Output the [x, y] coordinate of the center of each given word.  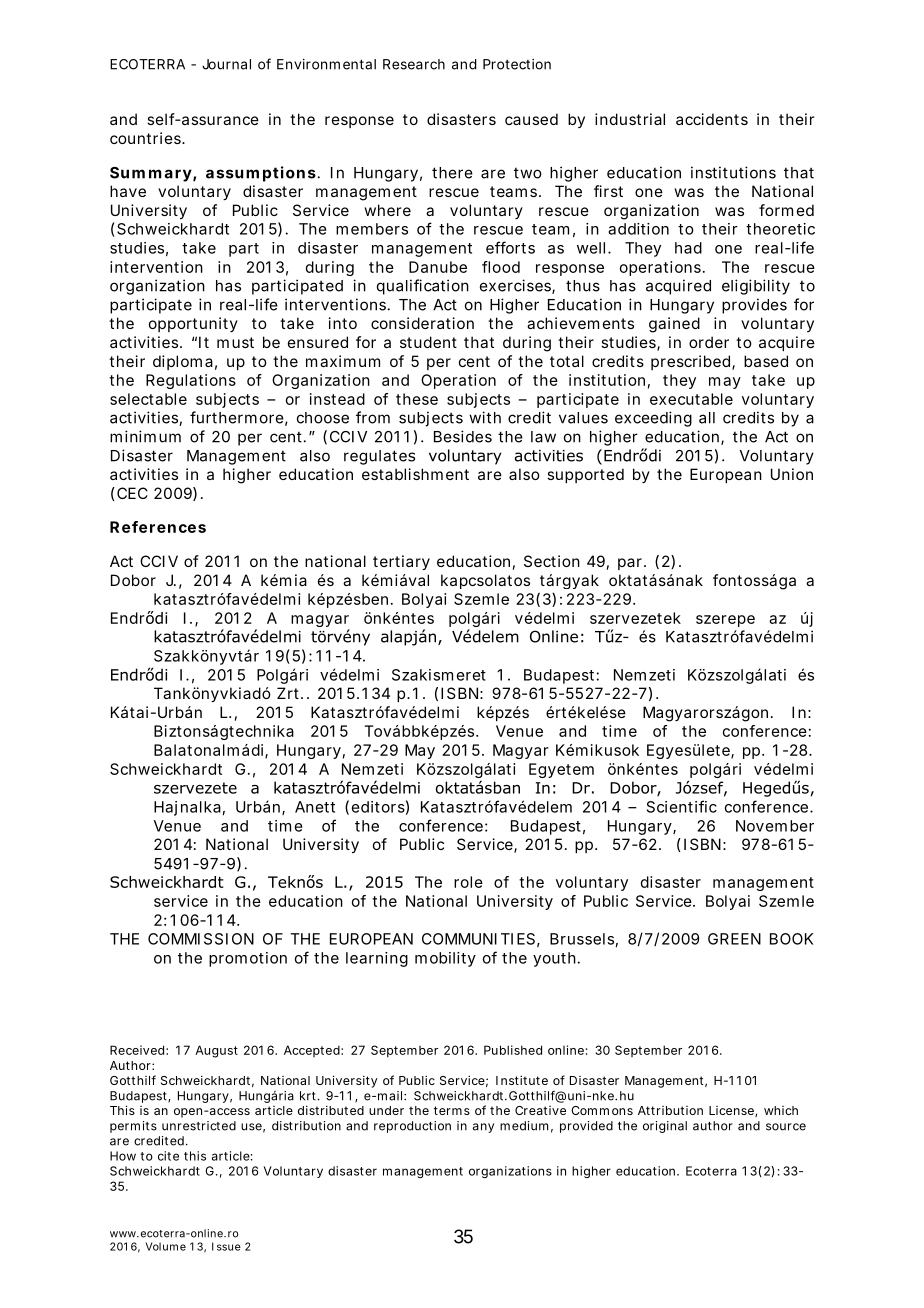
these [417, 399]
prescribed [690, 362]
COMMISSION [201, 939]
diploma [183, 362]
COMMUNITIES [478, 939]
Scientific [682, 806]
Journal [226, 64]
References [158, 527]
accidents [712, 119]
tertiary [401, 562]
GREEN [734, 939]
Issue [226, 1246]
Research [414, 64]
